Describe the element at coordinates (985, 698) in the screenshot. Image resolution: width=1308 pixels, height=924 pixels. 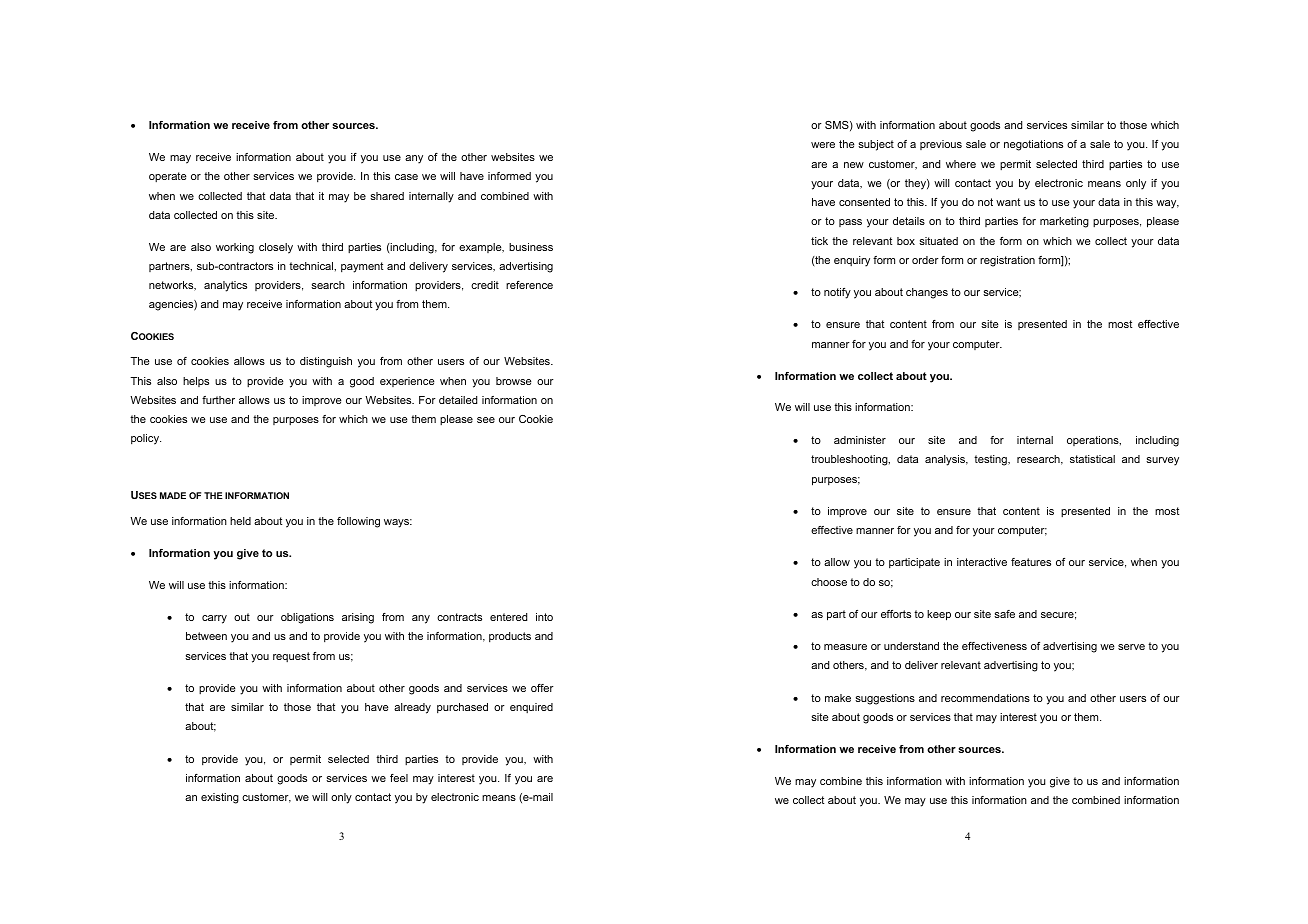
I see `recommendations` at that location.
